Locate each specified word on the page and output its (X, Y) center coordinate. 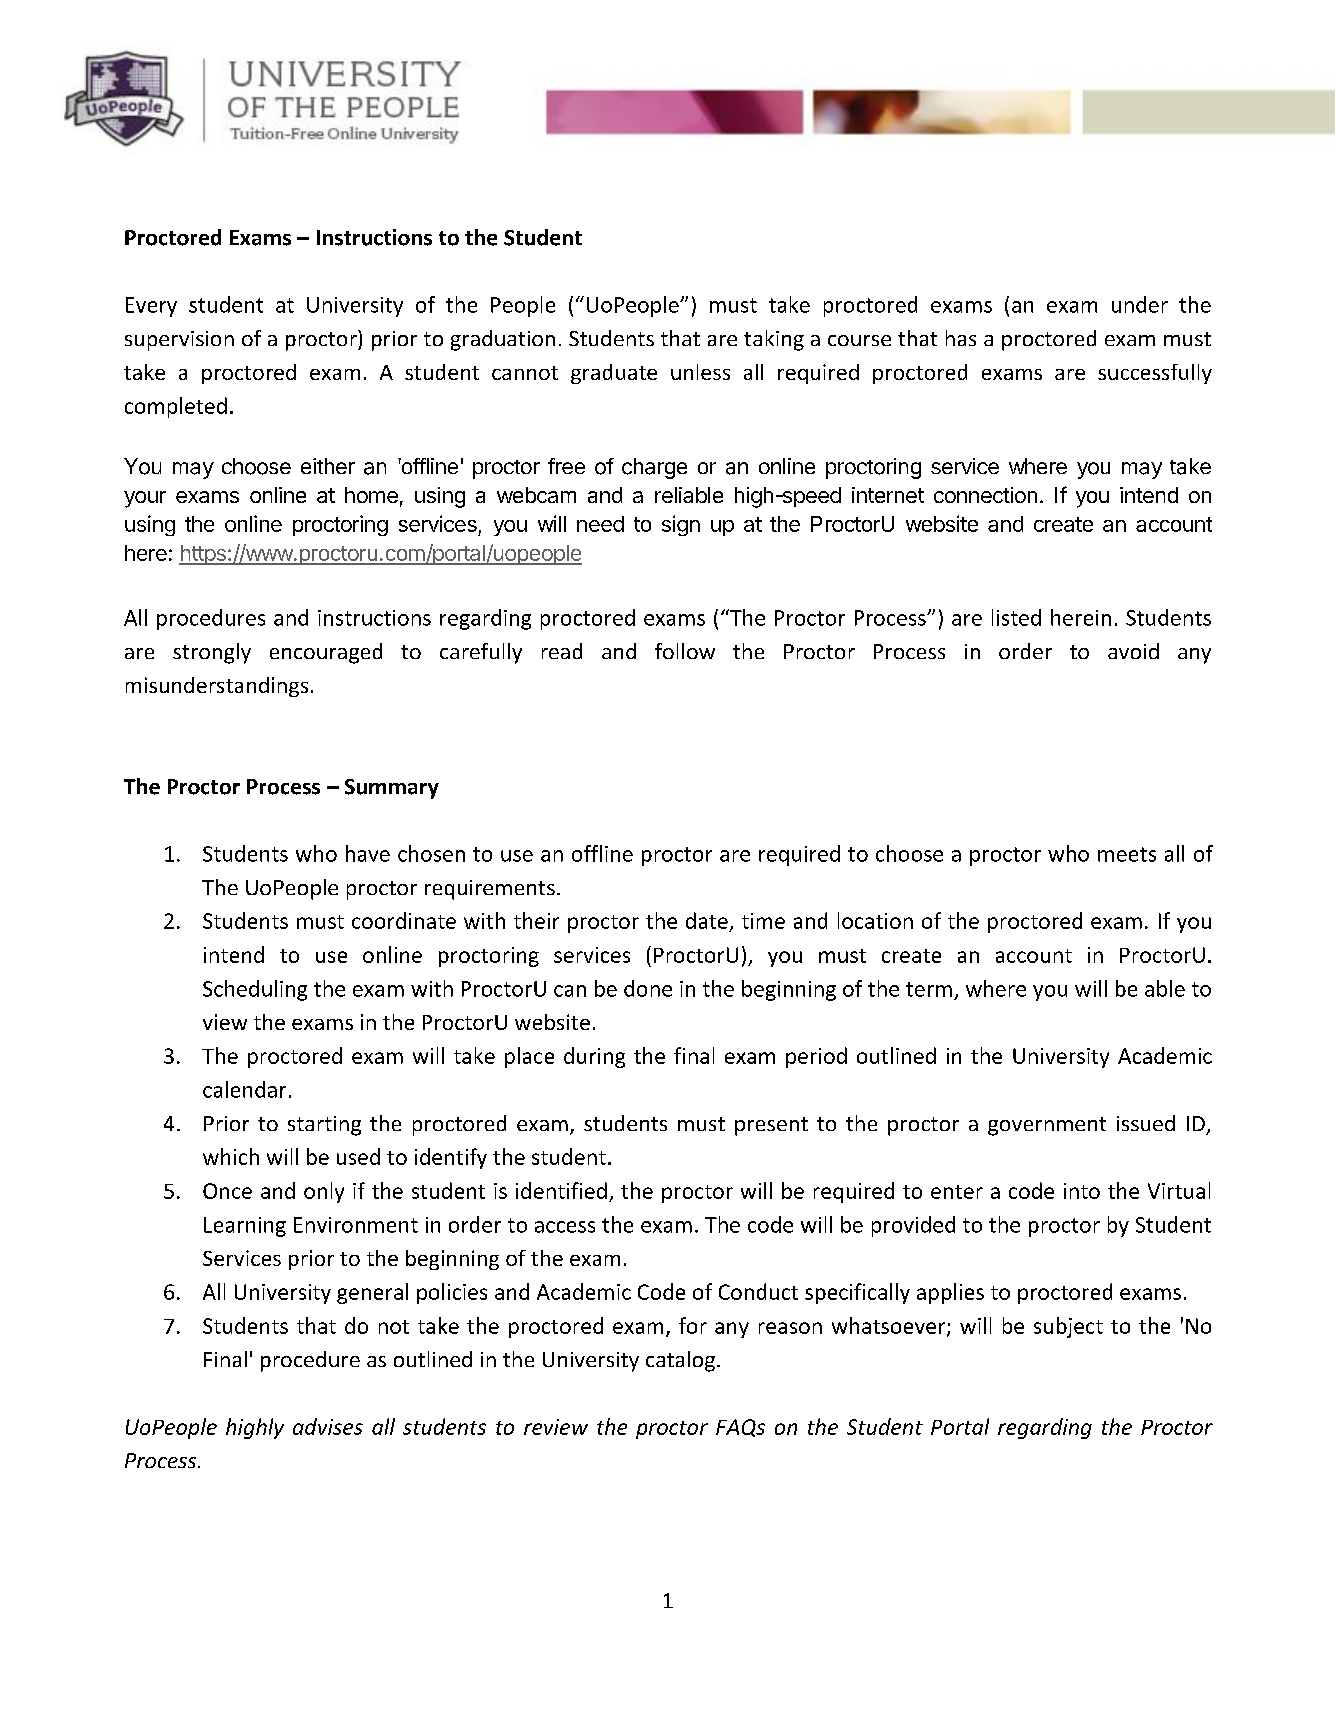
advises (328, 1426)
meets (1127, 854)
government (1047, 1126)
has (961, 338)
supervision (179, 341)
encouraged (326, 653)
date (707, 920)
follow (685, 651)
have (368, 853)
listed (1016, 617)
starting (324, 1126)
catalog (680, 1361)
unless (700, 372)
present (771, 1126)
